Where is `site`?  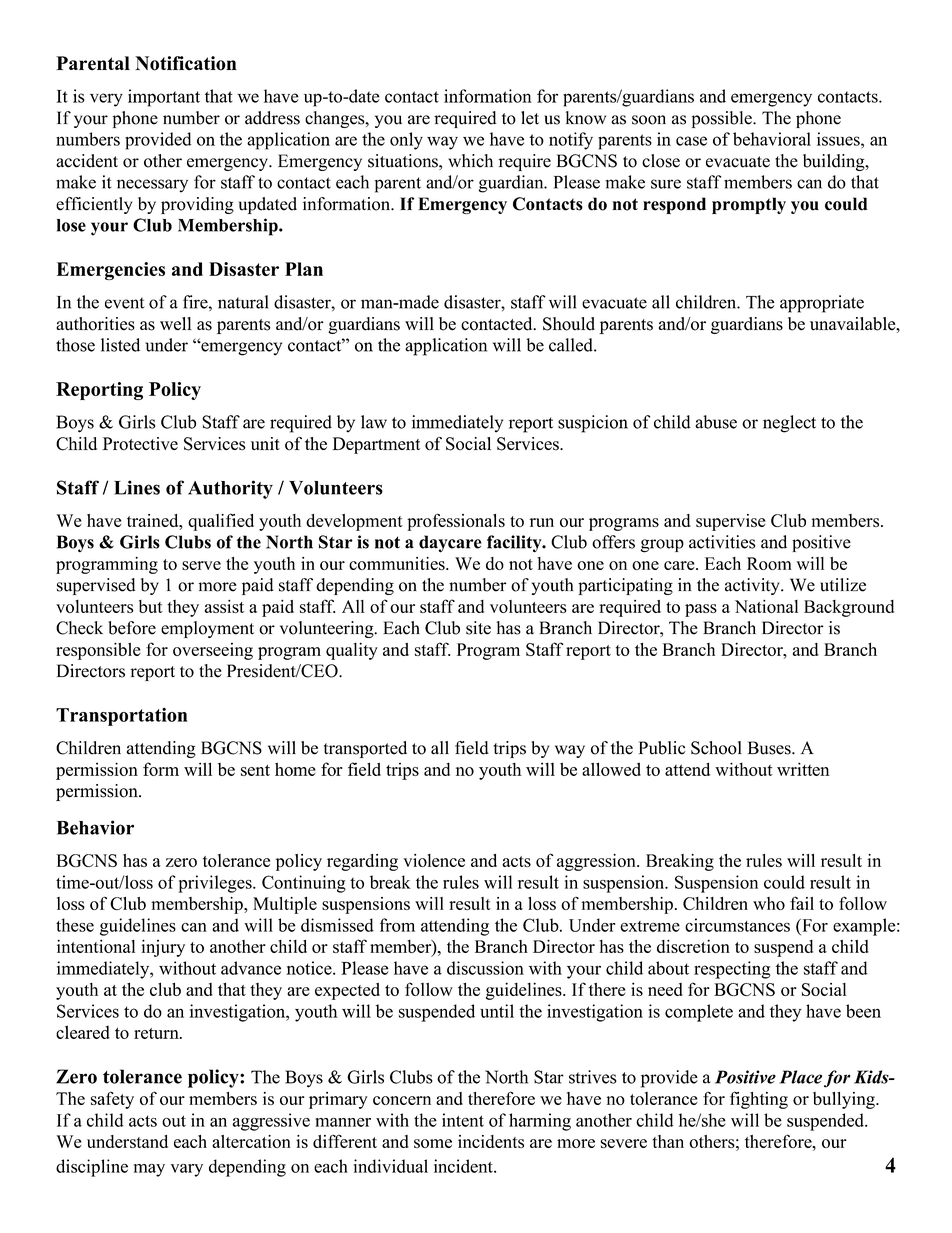 site is located at coordinates (478, 628).
